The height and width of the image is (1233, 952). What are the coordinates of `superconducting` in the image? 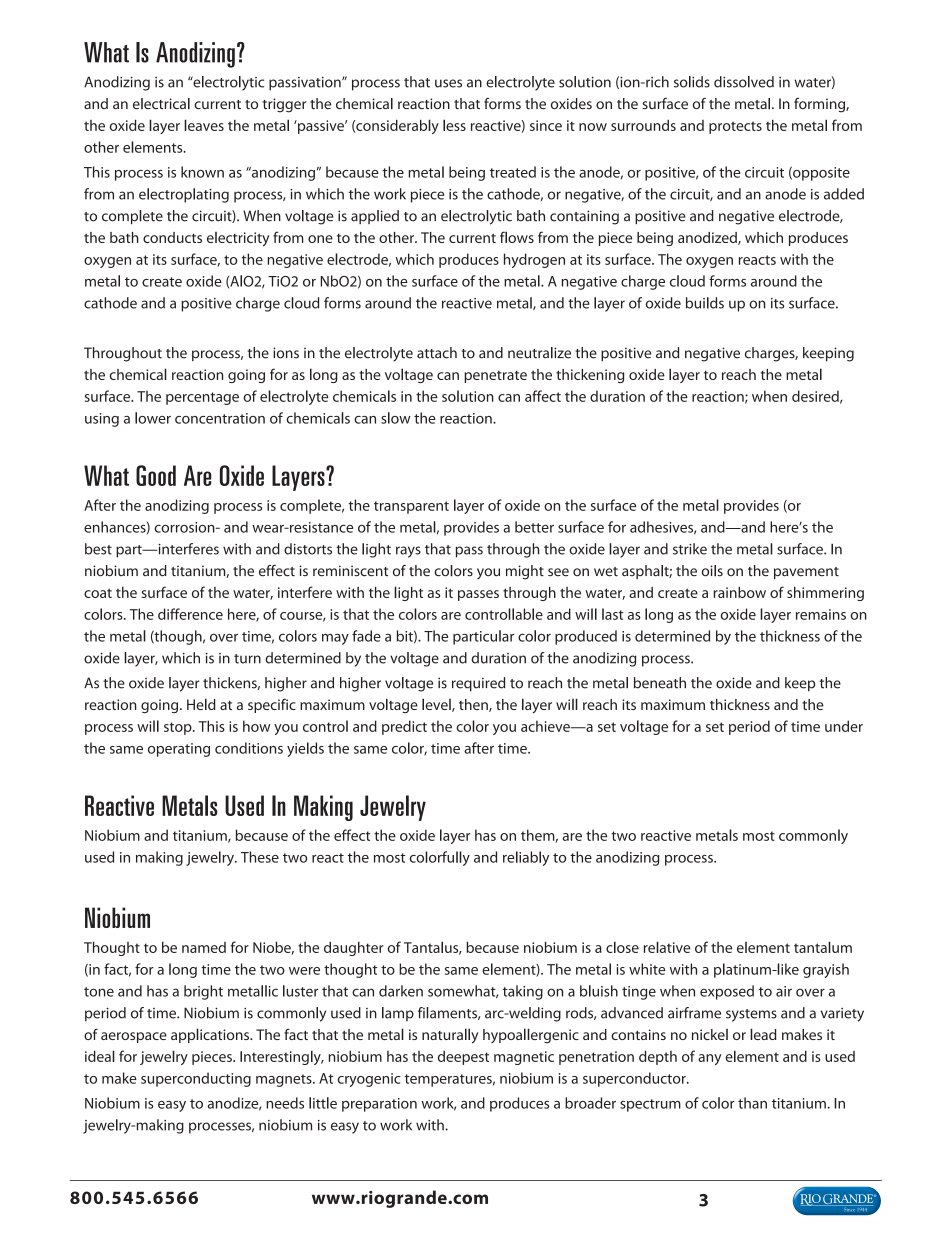 It's located at (196, 1079).
